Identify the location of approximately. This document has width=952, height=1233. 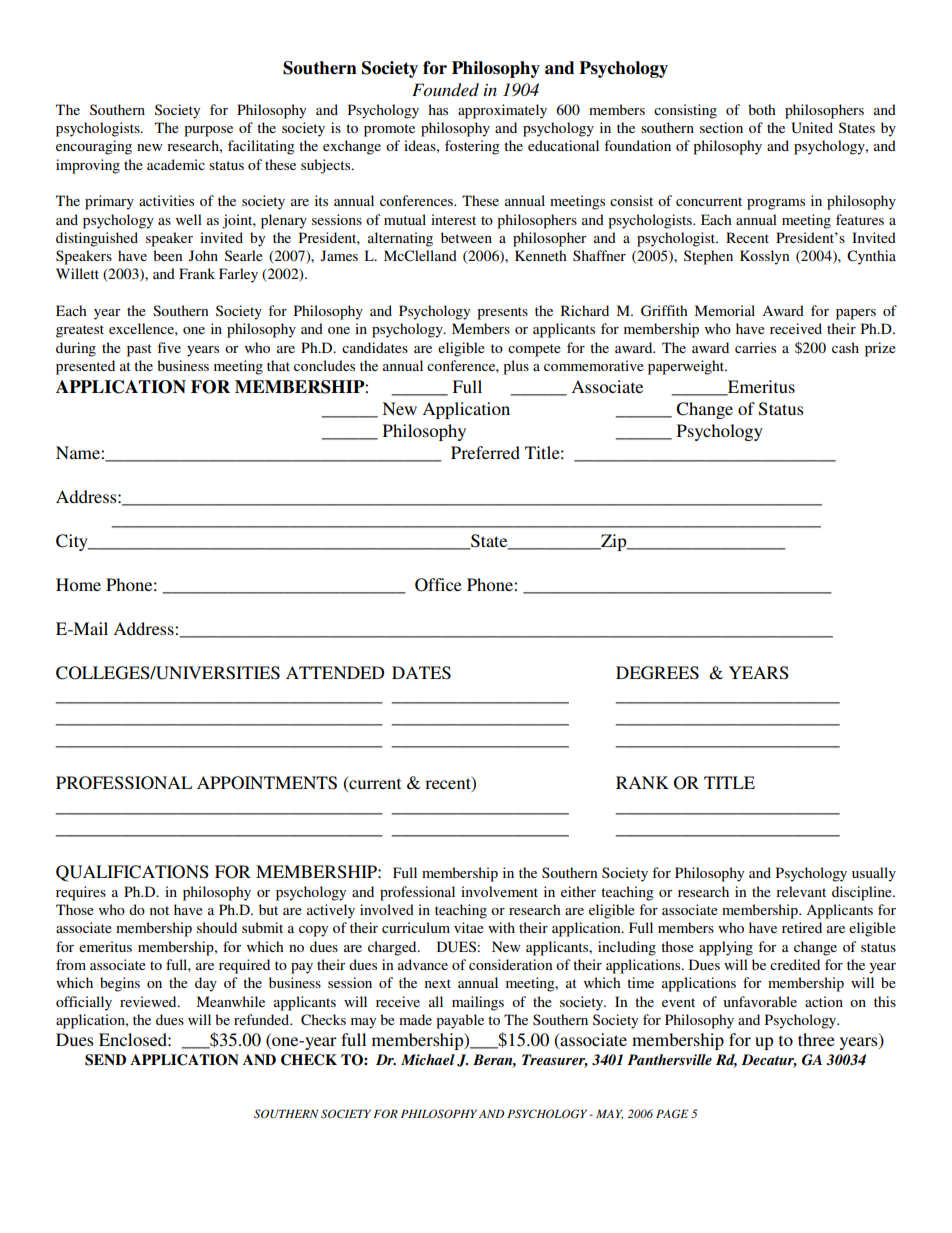
(502, 111).
